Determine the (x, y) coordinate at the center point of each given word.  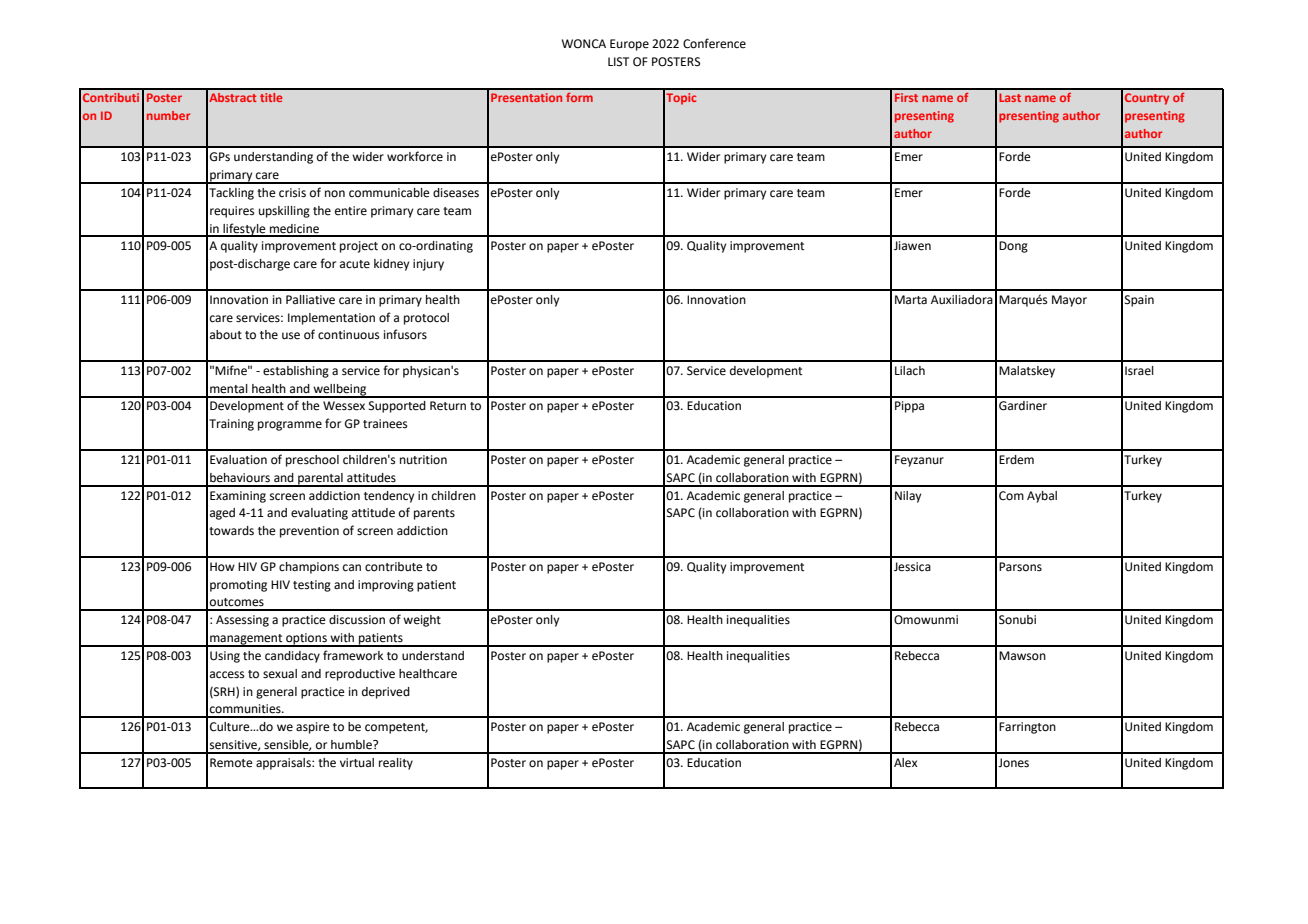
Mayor (1069, 301)
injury (428, 265)
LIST (618, 61)
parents (434, 514)
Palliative (310, 300)
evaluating (319, 514)
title (271, 97)
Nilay (908, 497)
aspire (313, 728)
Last (1010, 97)
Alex (906, 763)
